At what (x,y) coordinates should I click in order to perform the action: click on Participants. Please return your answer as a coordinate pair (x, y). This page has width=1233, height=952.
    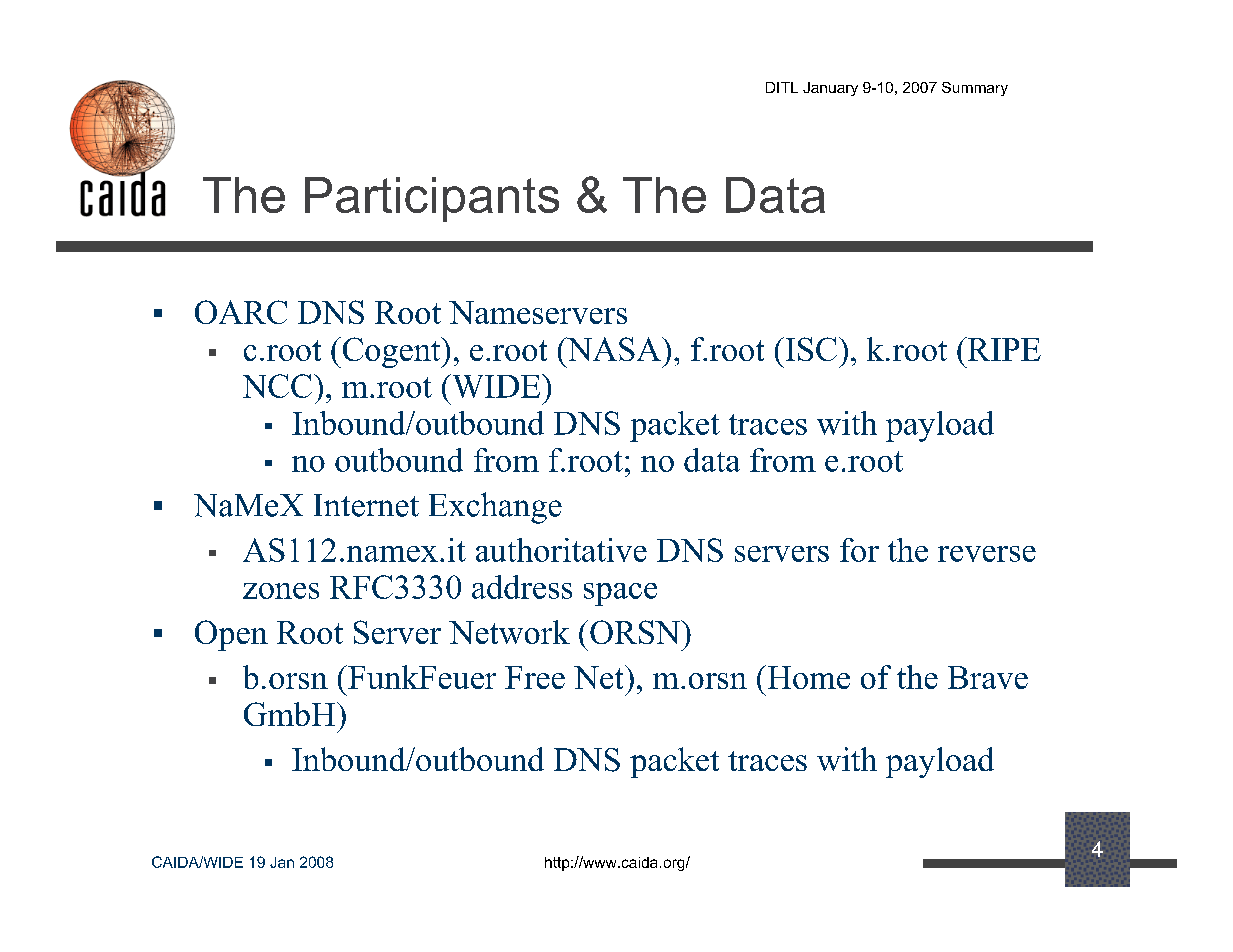
    Looking at the image, I should click on (432, 199).
